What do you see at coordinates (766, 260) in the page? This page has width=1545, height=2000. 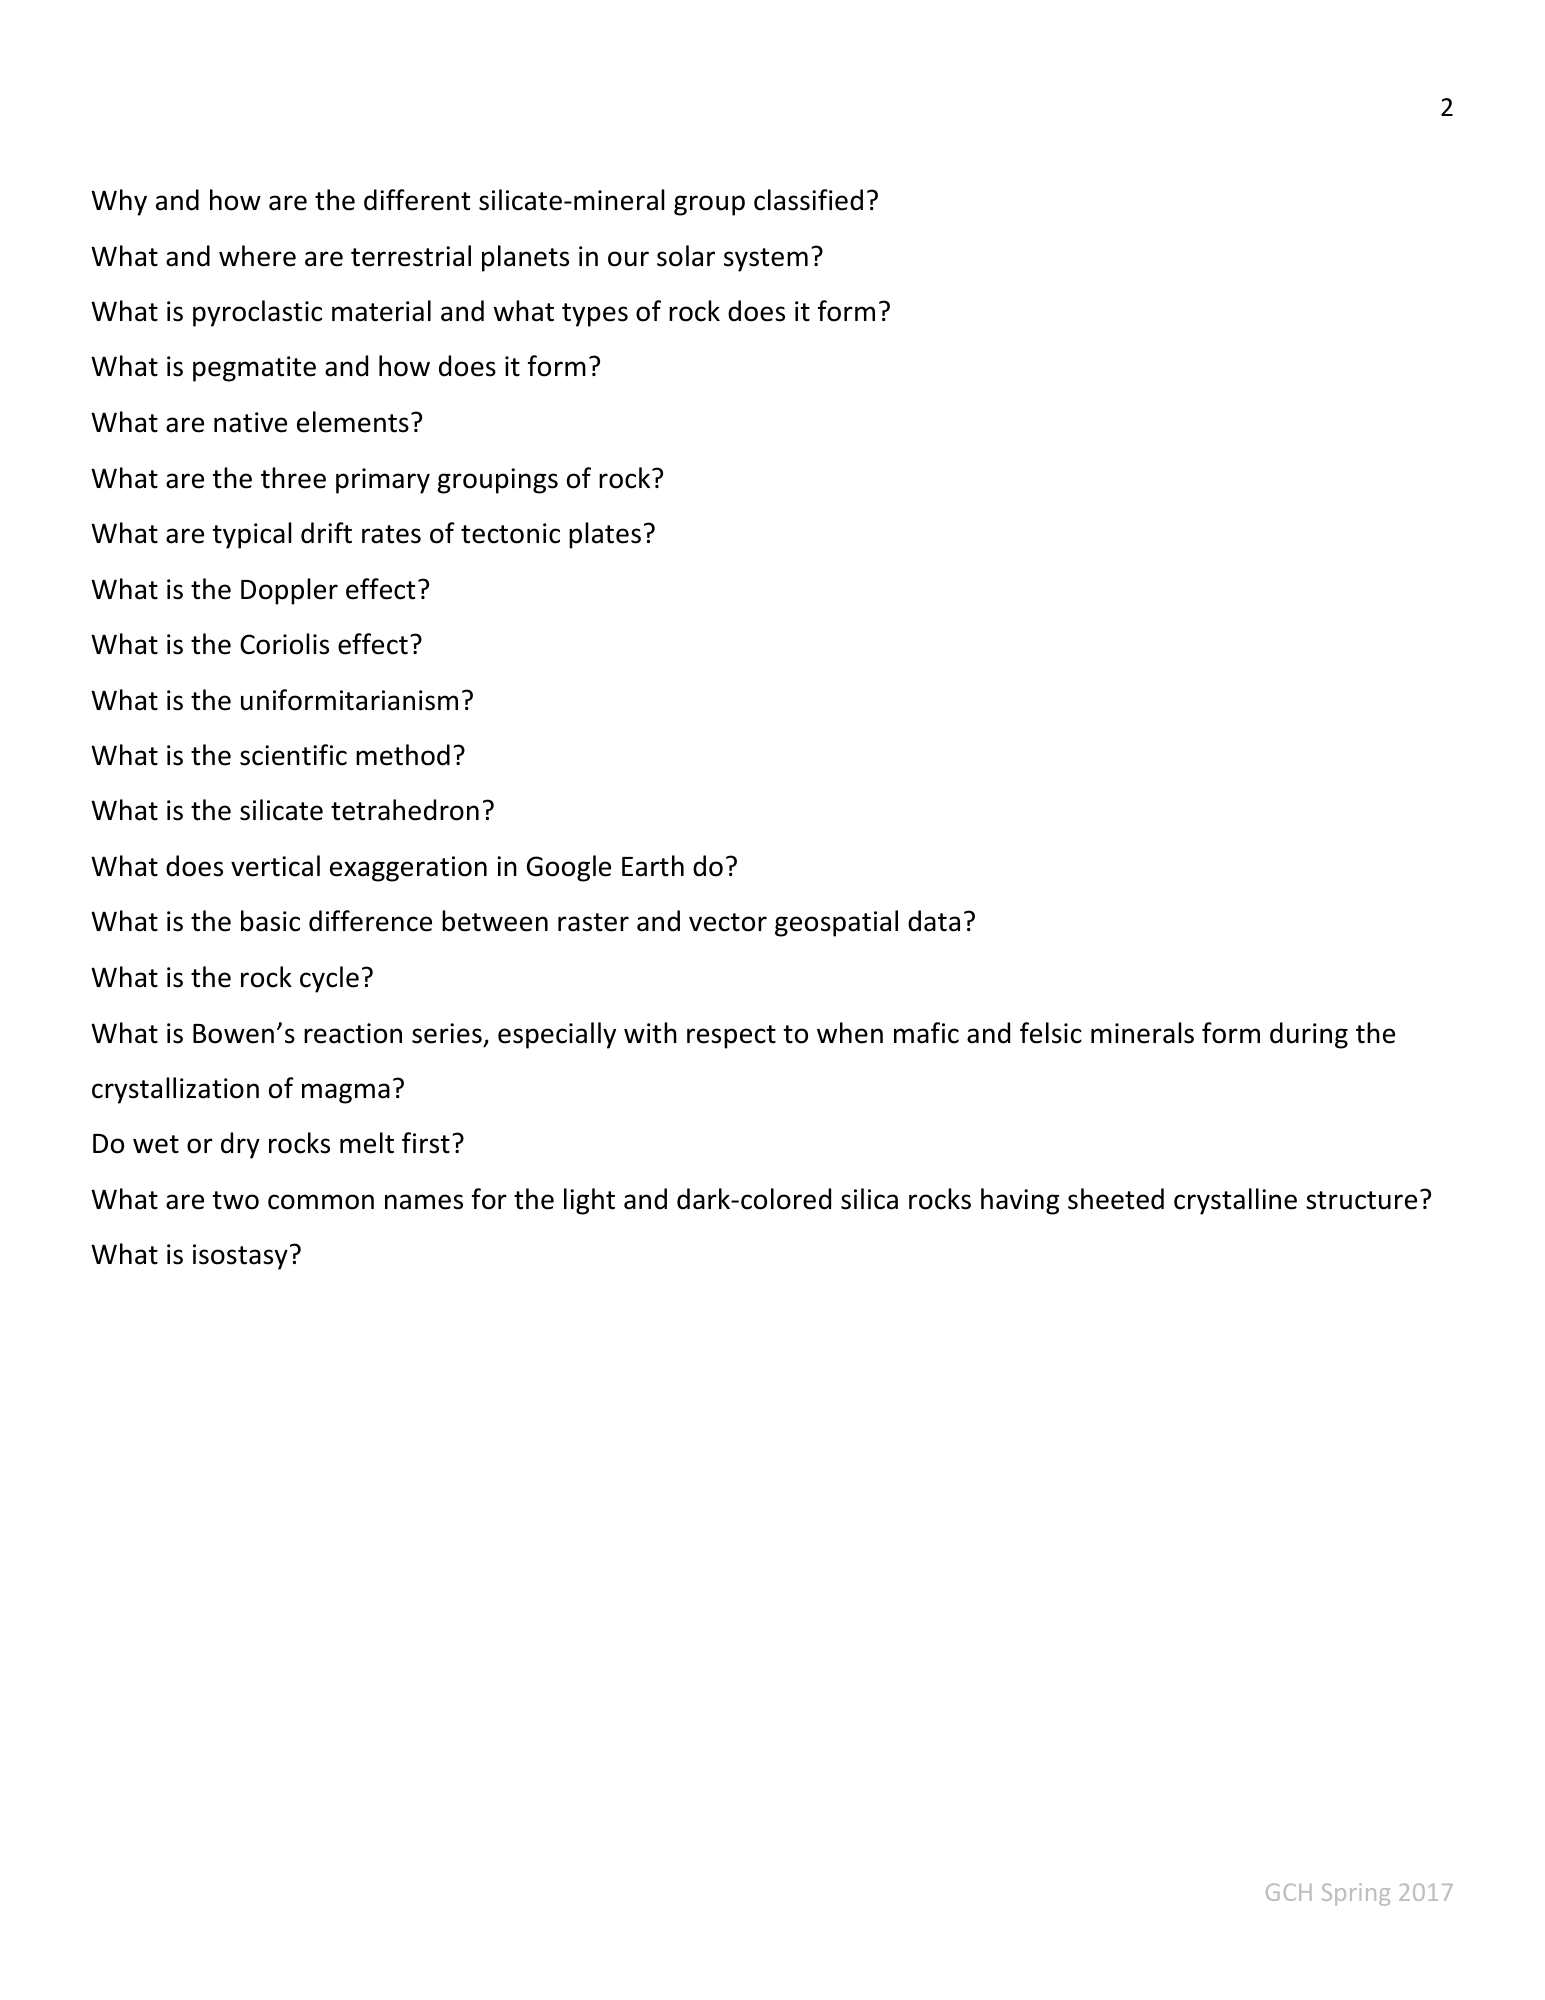 I see `system` at bounding box center [766, 260].
